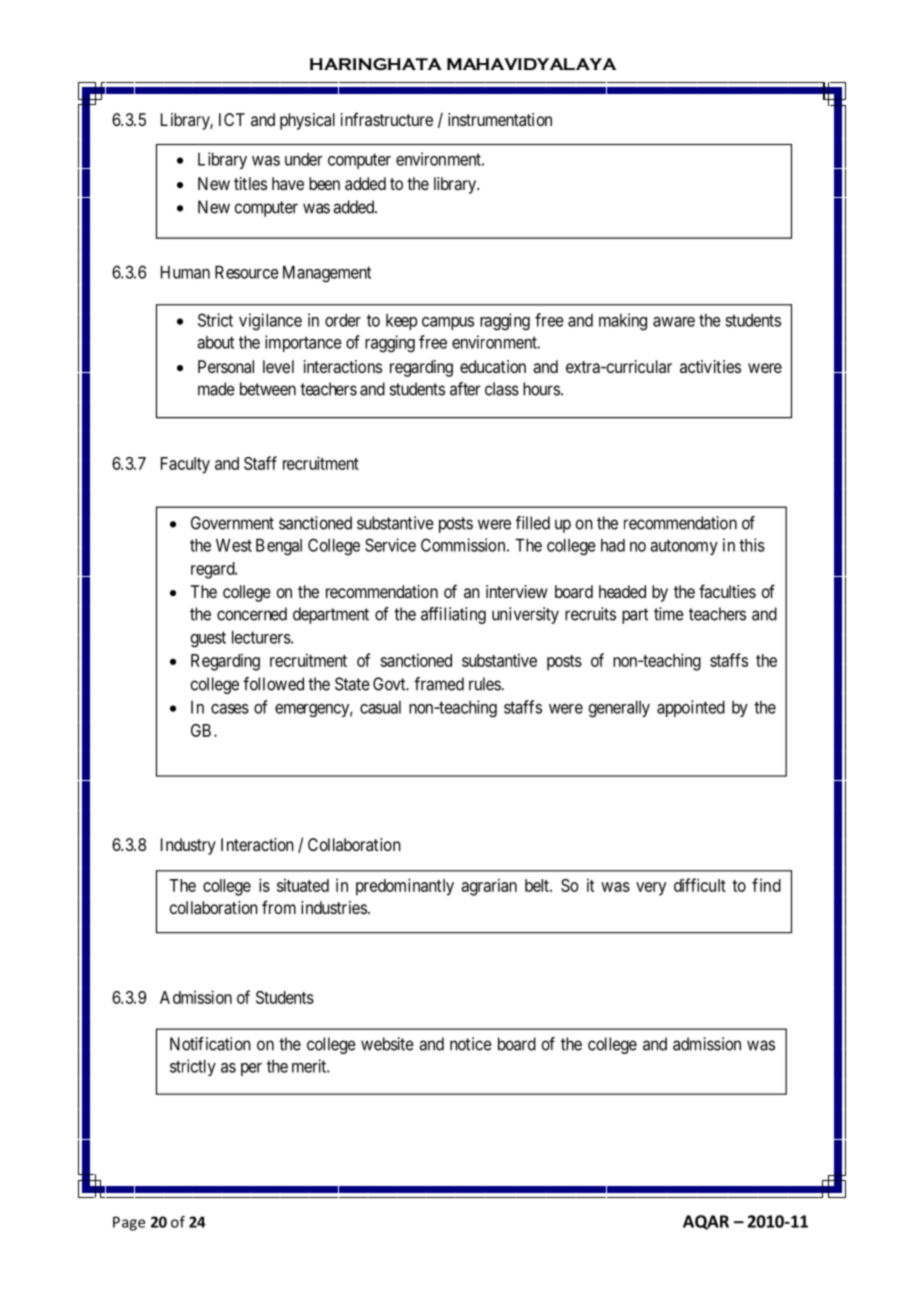  What do you see at coordinates (250, 183) in the screenshot?
I see `titles` at bounding box center [250, 183].
